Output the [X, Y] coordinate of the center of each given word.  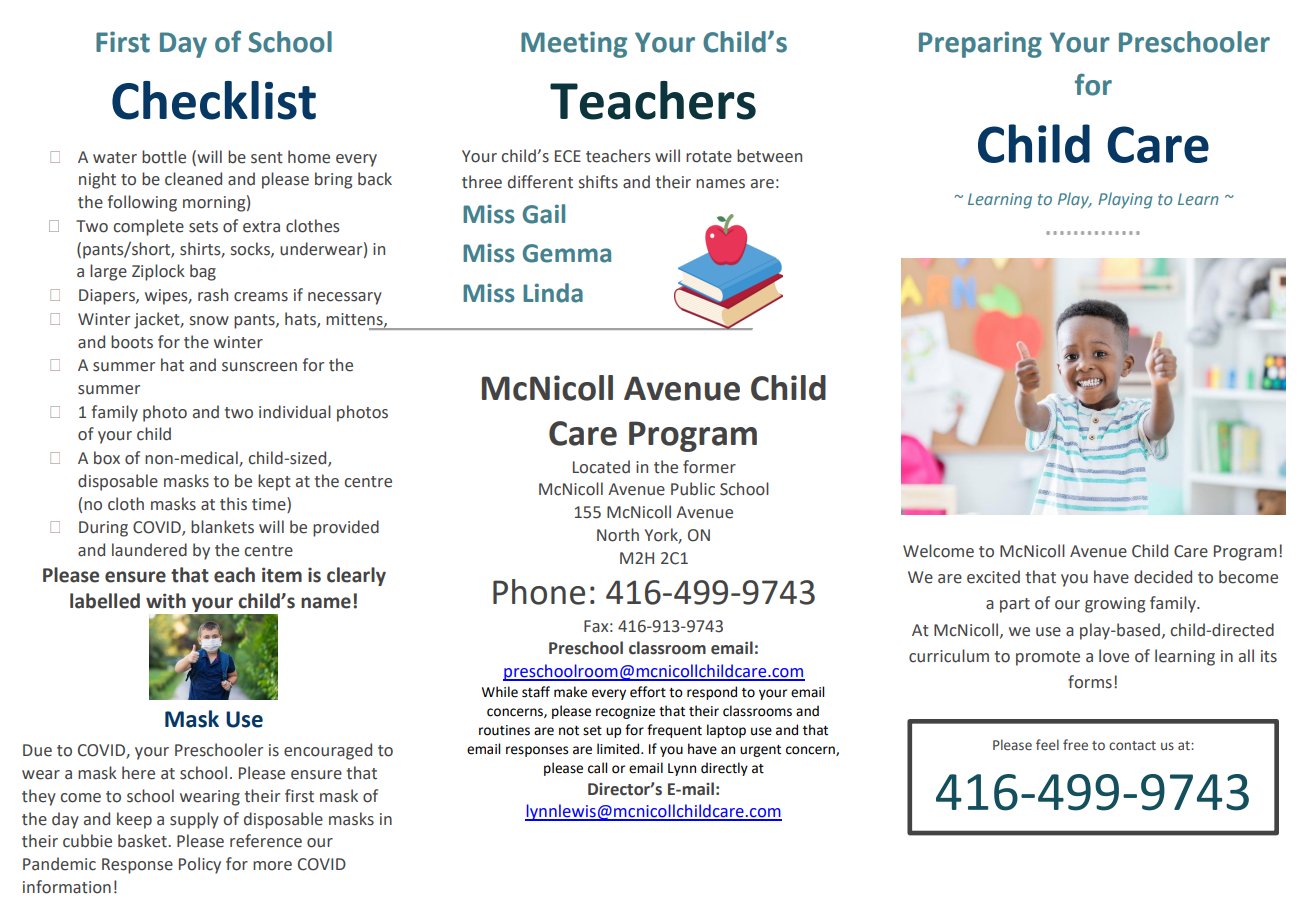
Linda [553, 293]
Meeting [574, 44]
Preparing [980, 44]
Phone [539, 592]
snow [209, 321]
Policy [200, 865]
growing [1115, 605]
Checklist [214, 100]
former [709, 467]
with [166, 601]
